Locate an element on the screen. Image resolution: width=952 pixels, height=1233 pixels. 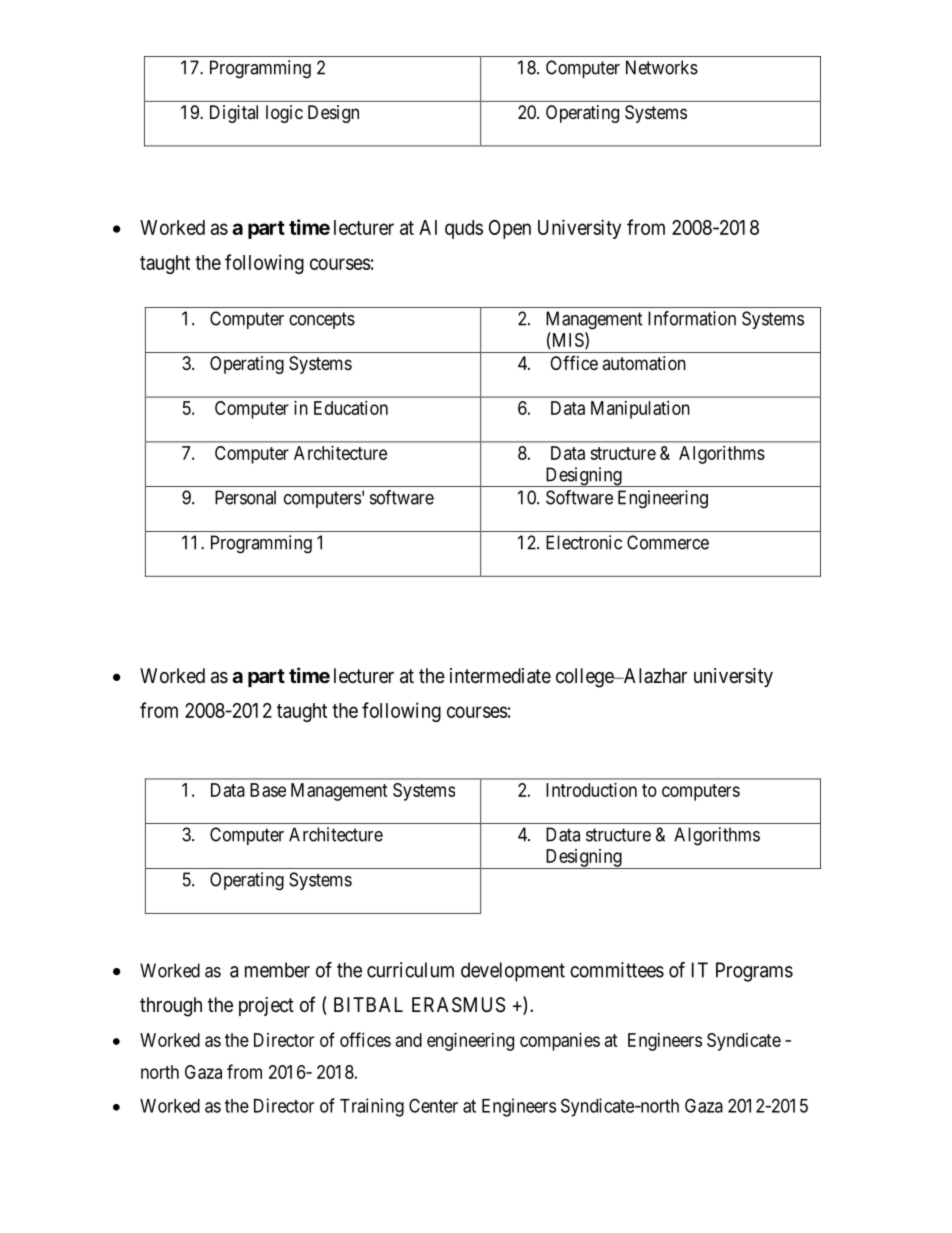
Digital is located at coordinates (234, 114).
